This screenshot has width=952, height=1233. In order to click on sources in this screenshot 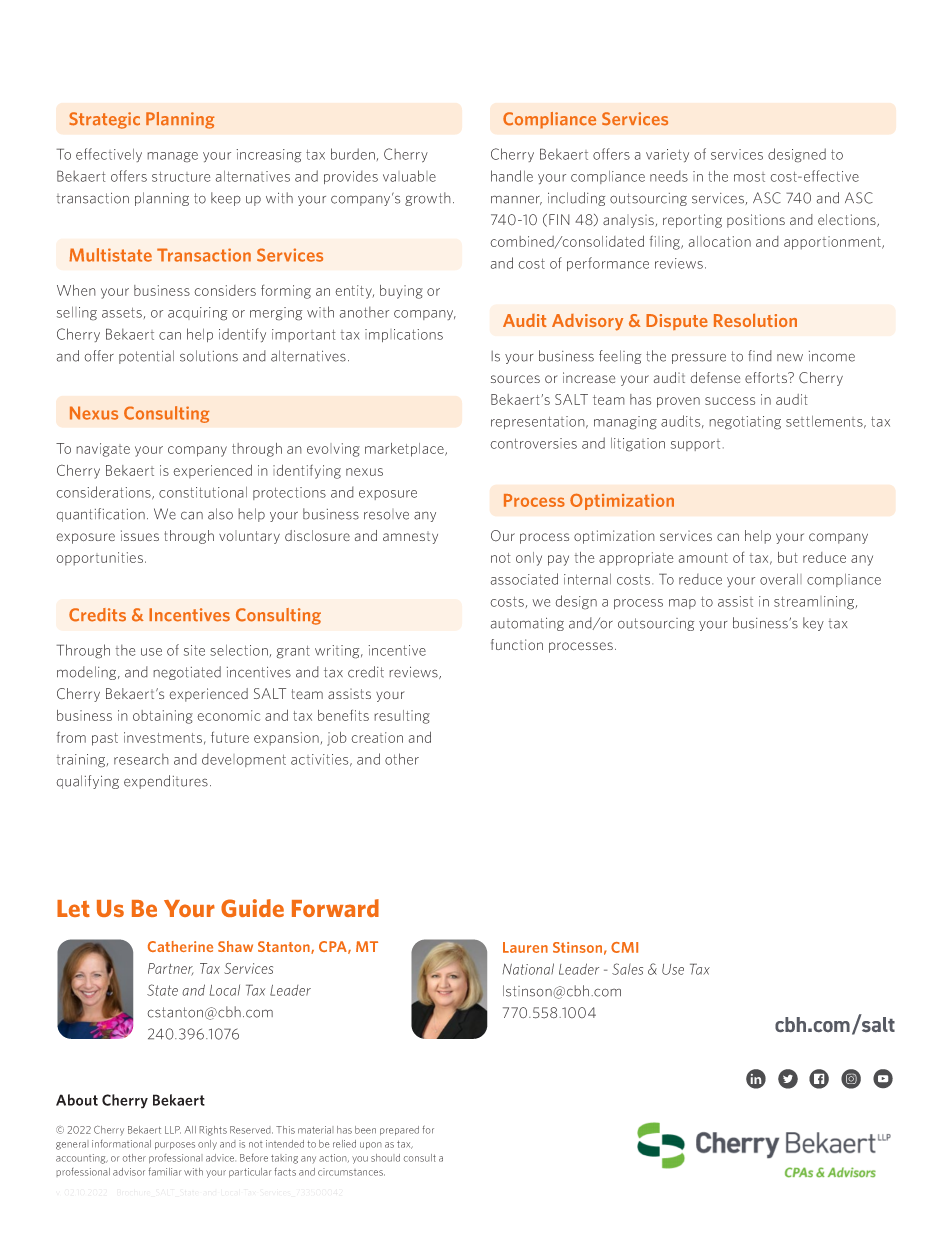, I will do `click(515, 379)`.
